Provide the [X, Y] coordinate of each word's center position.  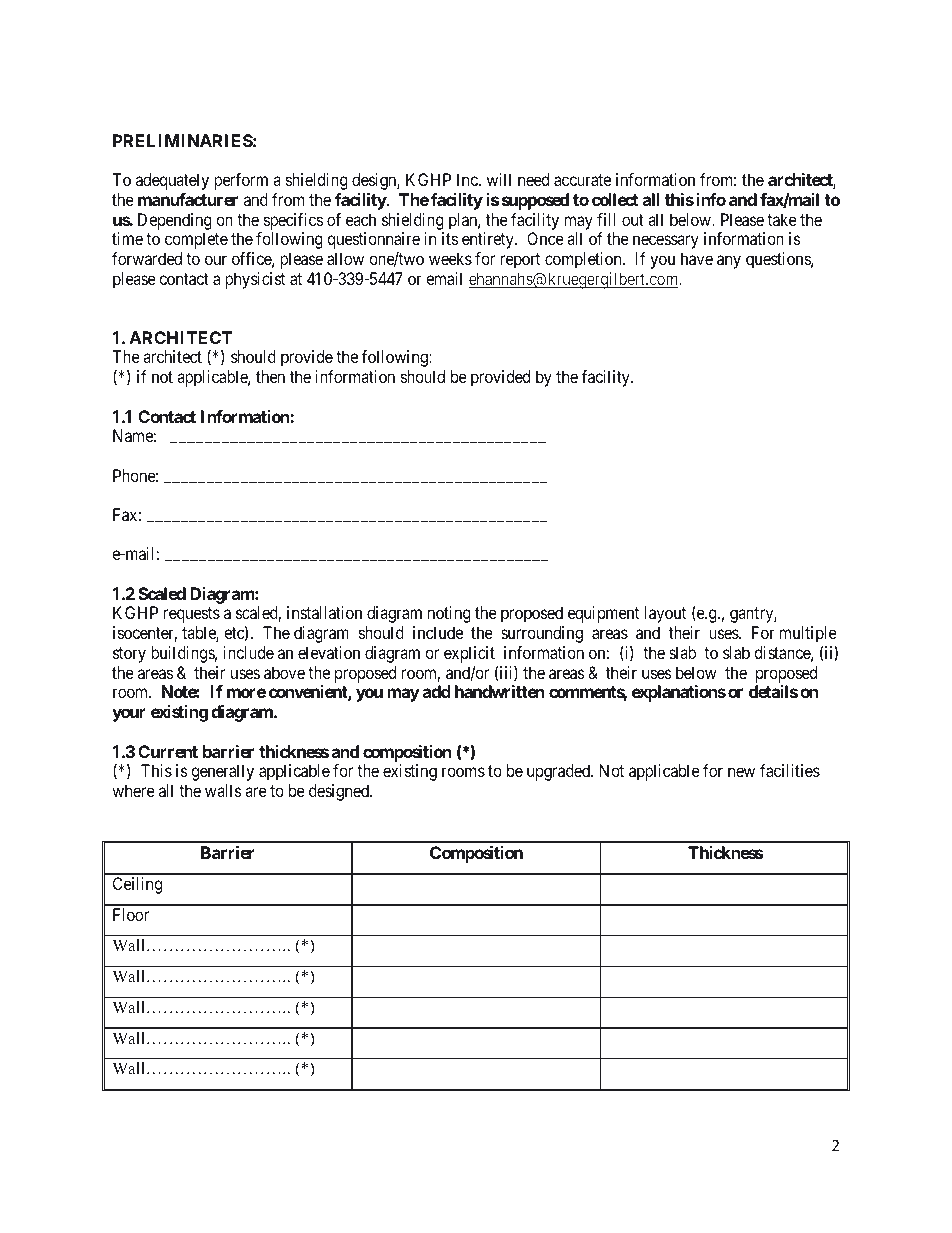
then [270, 376]
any [729, 262]
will [499, 179]
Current [168, 751]
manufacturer [188, 199]
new [741, 772]
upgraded [559, 772]
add [437, 691]
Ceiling [137, 885]
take [782, 219]
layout [665, 614]
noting [449, 614]
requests [192, 615]
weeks [450, 258]
